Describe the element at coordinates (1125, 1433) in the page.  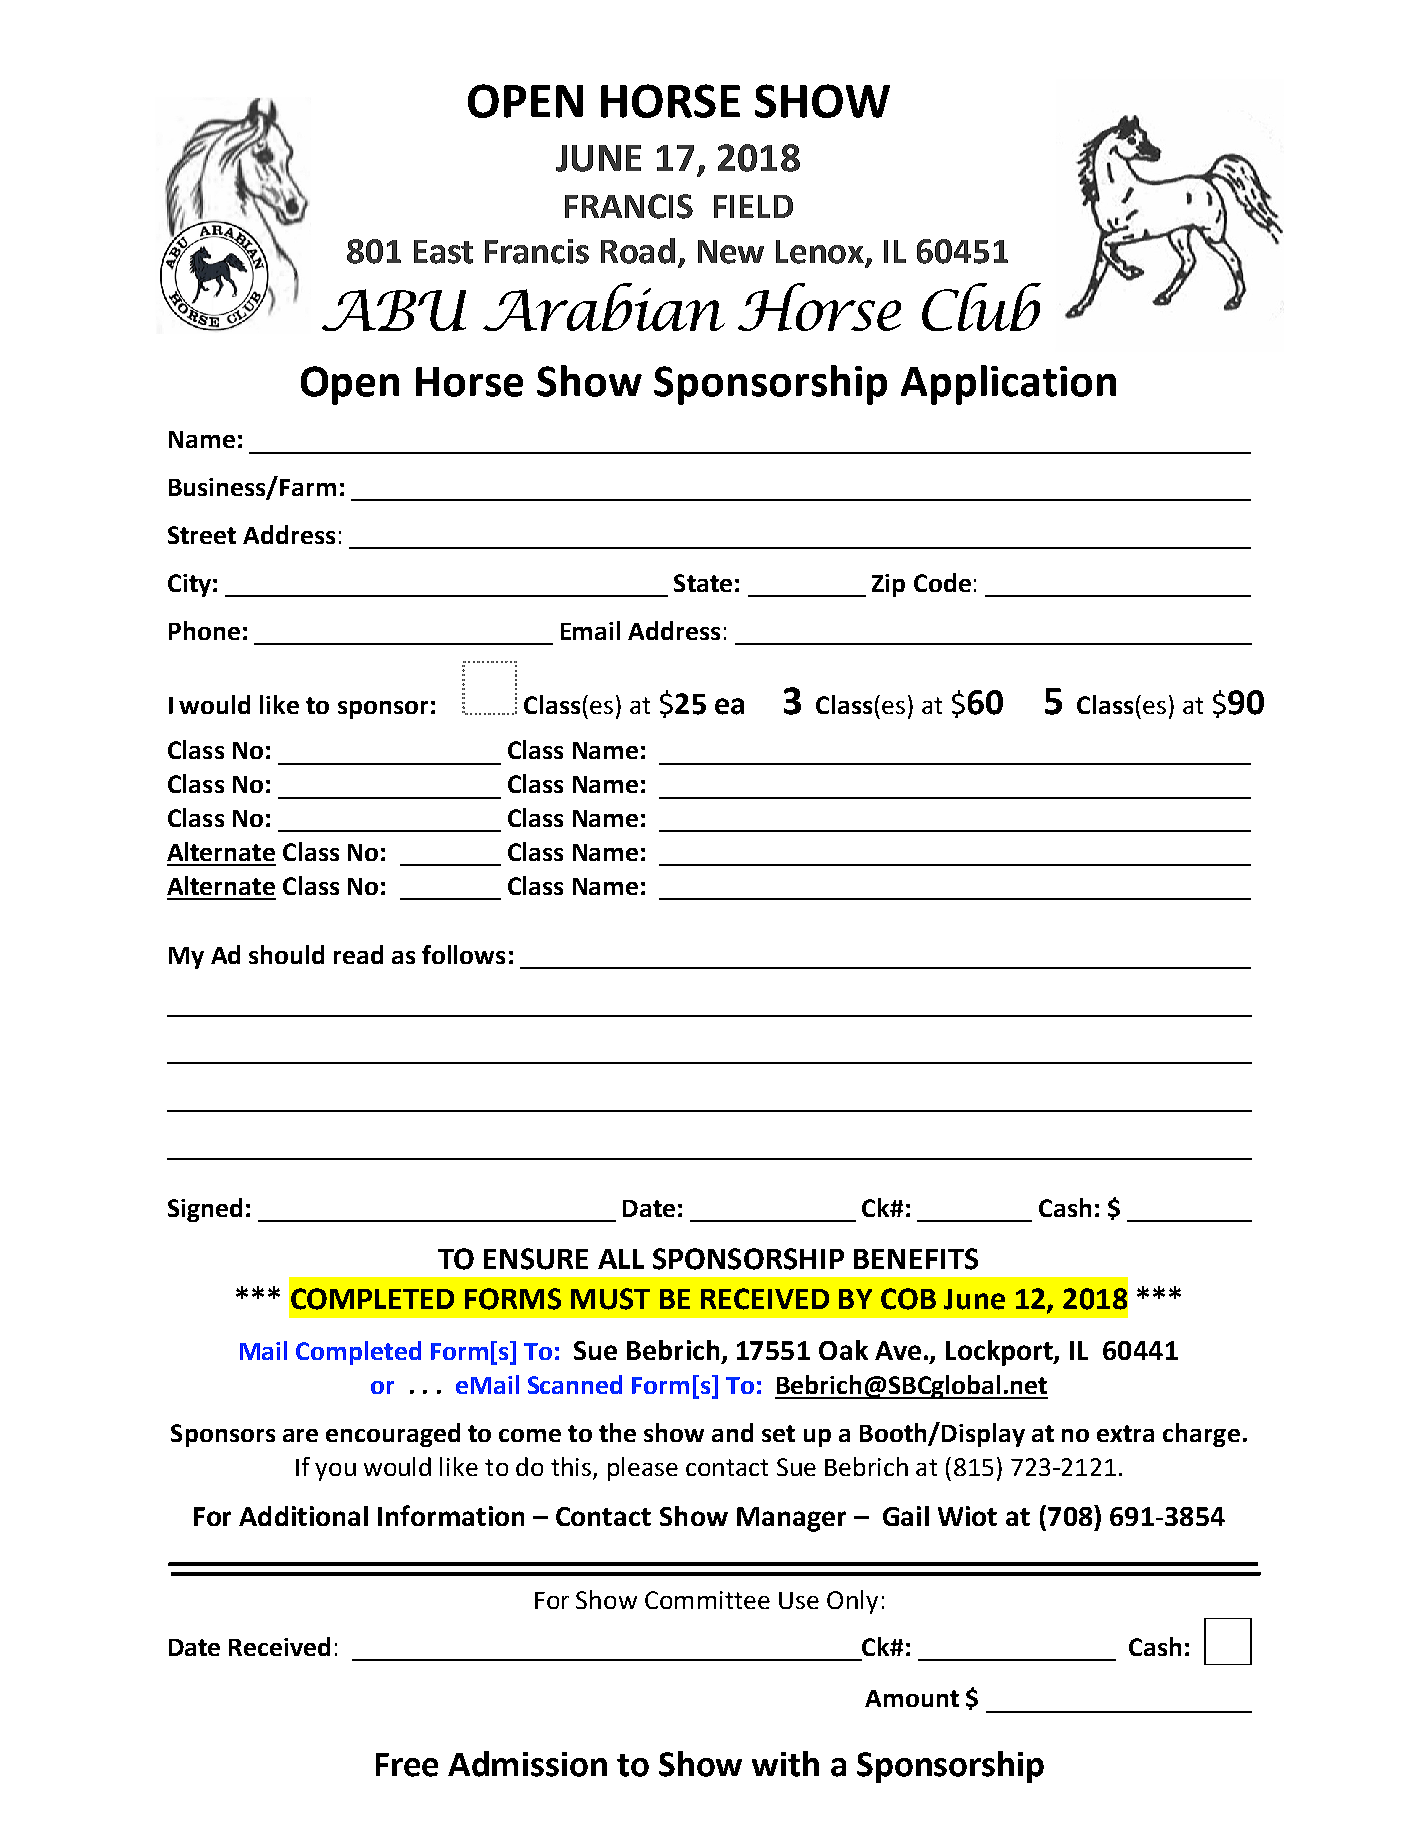
I see `extra` at that location.
